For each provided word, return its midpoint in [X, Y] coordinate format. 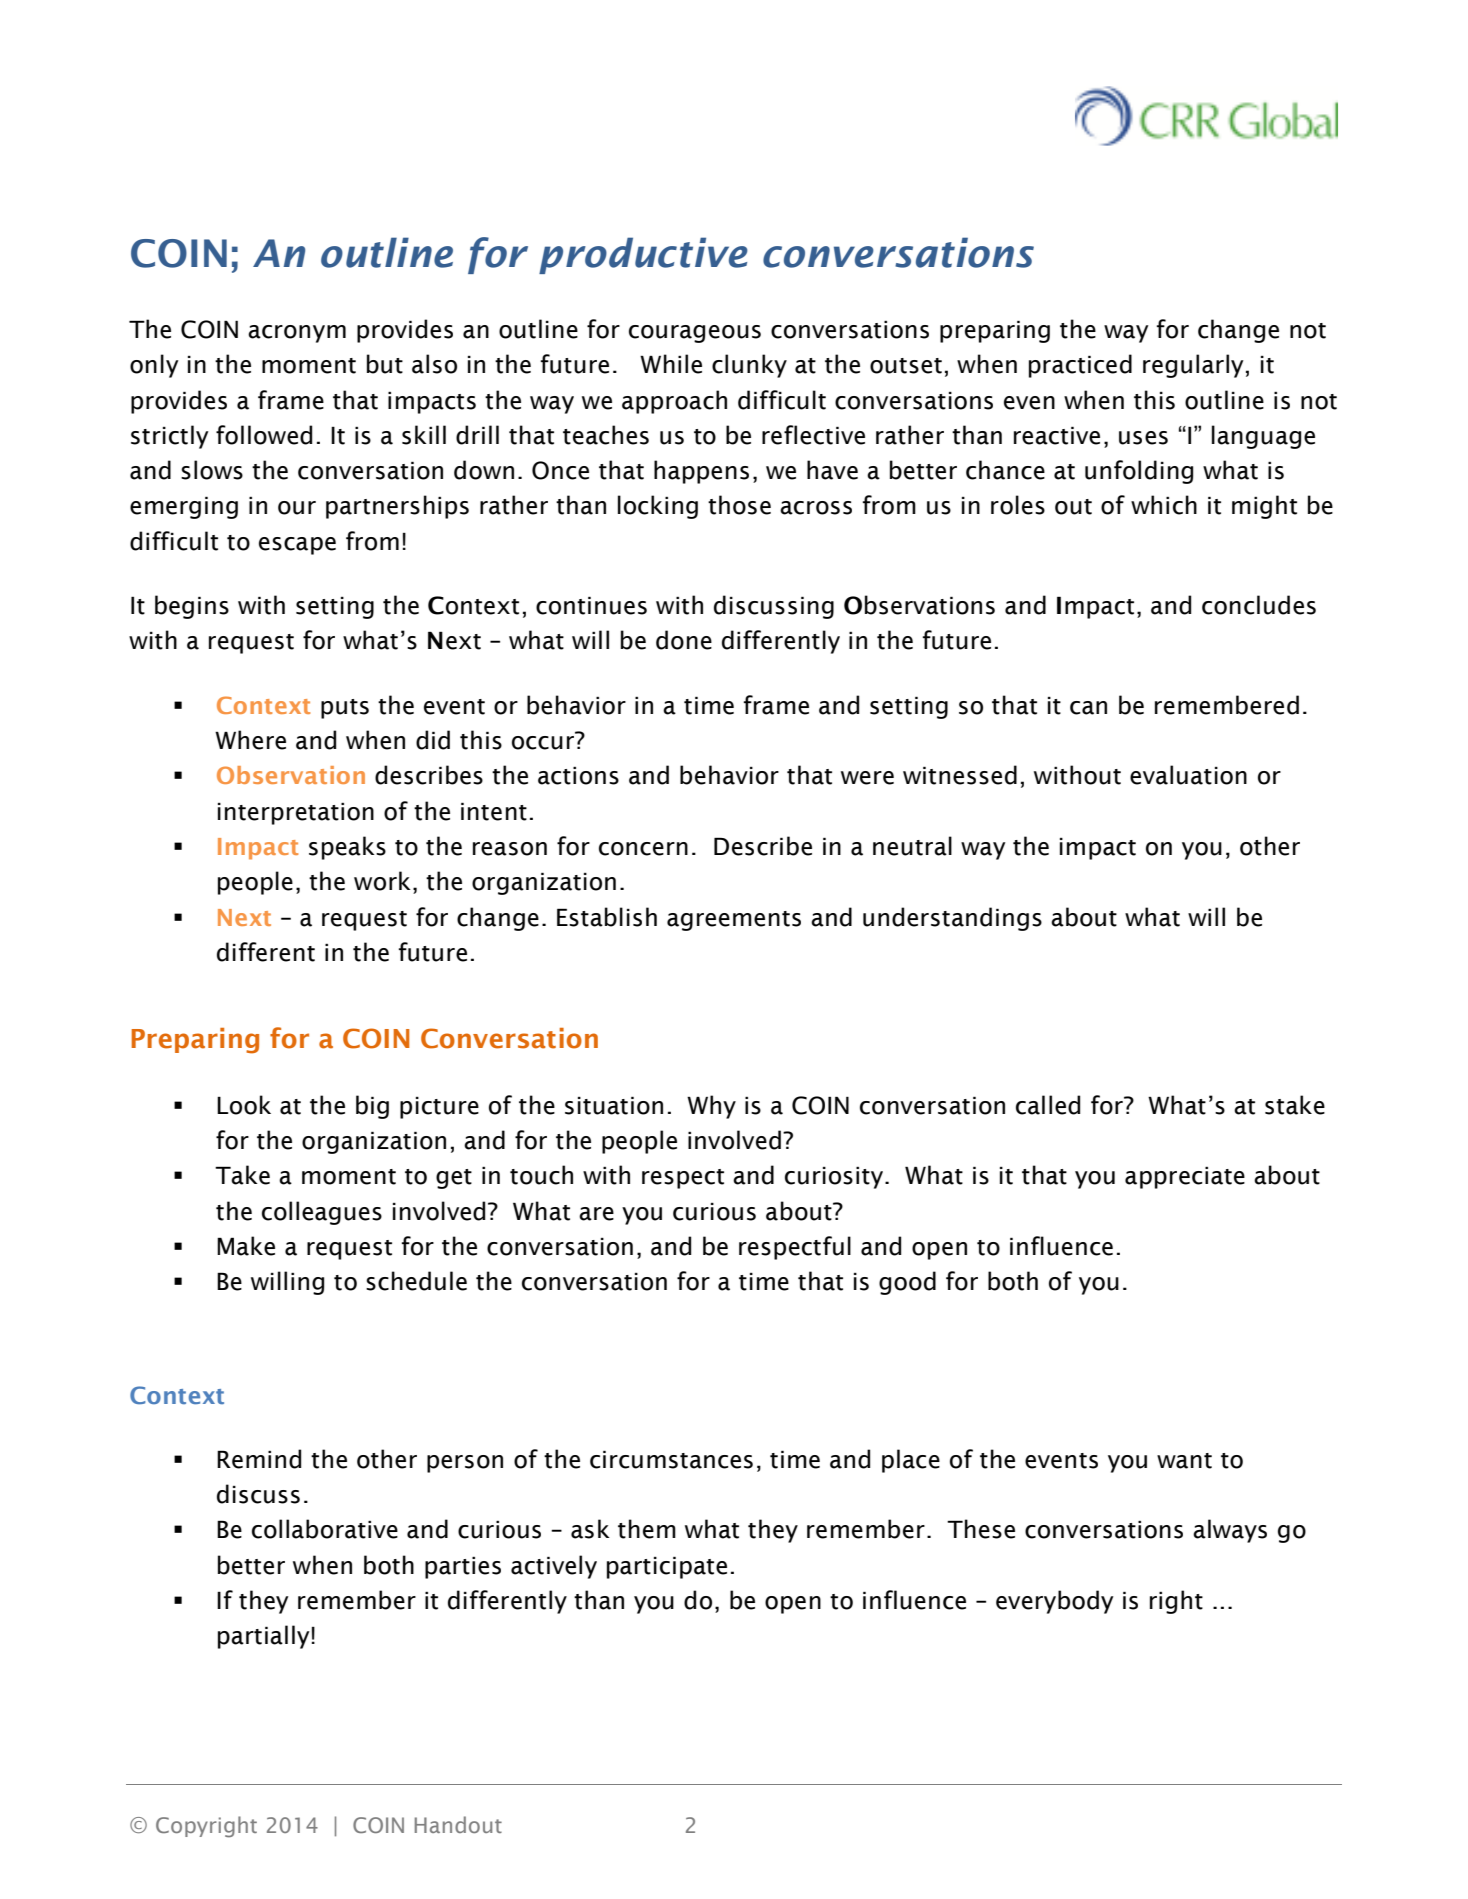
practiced [1080, 366]
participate [667, 1567]
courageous [695, 334]
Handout [458, 1824]
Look [244, 1105]
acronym [297, 334]
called [1048, 1105]
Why [711, 1107]
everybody [1054, 1602]
